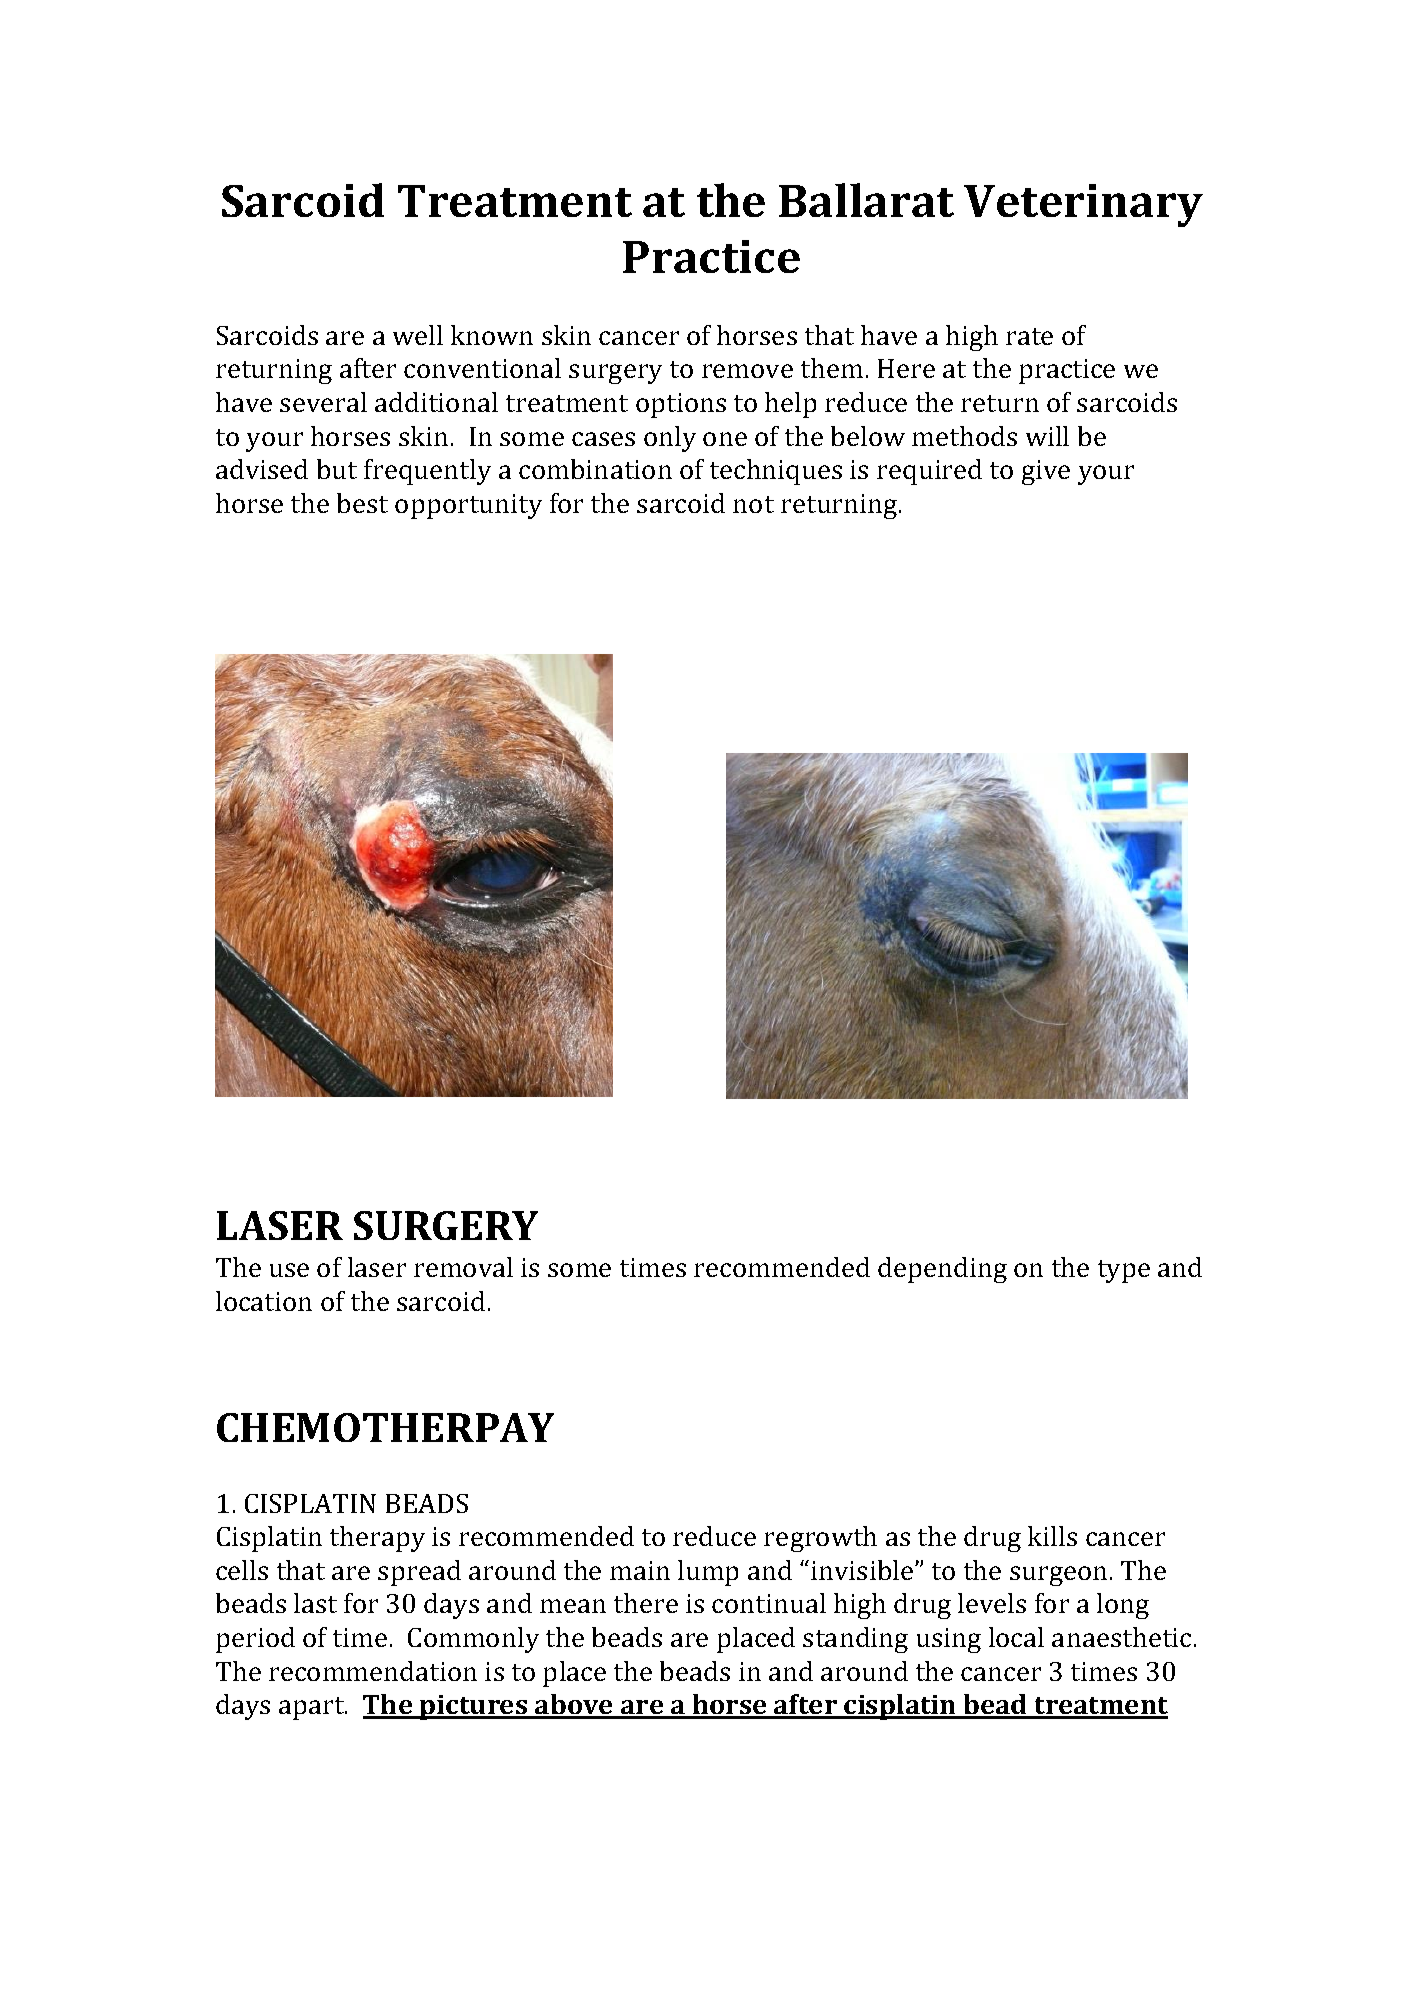 The width and height of the image is (1423, 2013). I want to click on use, so click(289, 1270).
